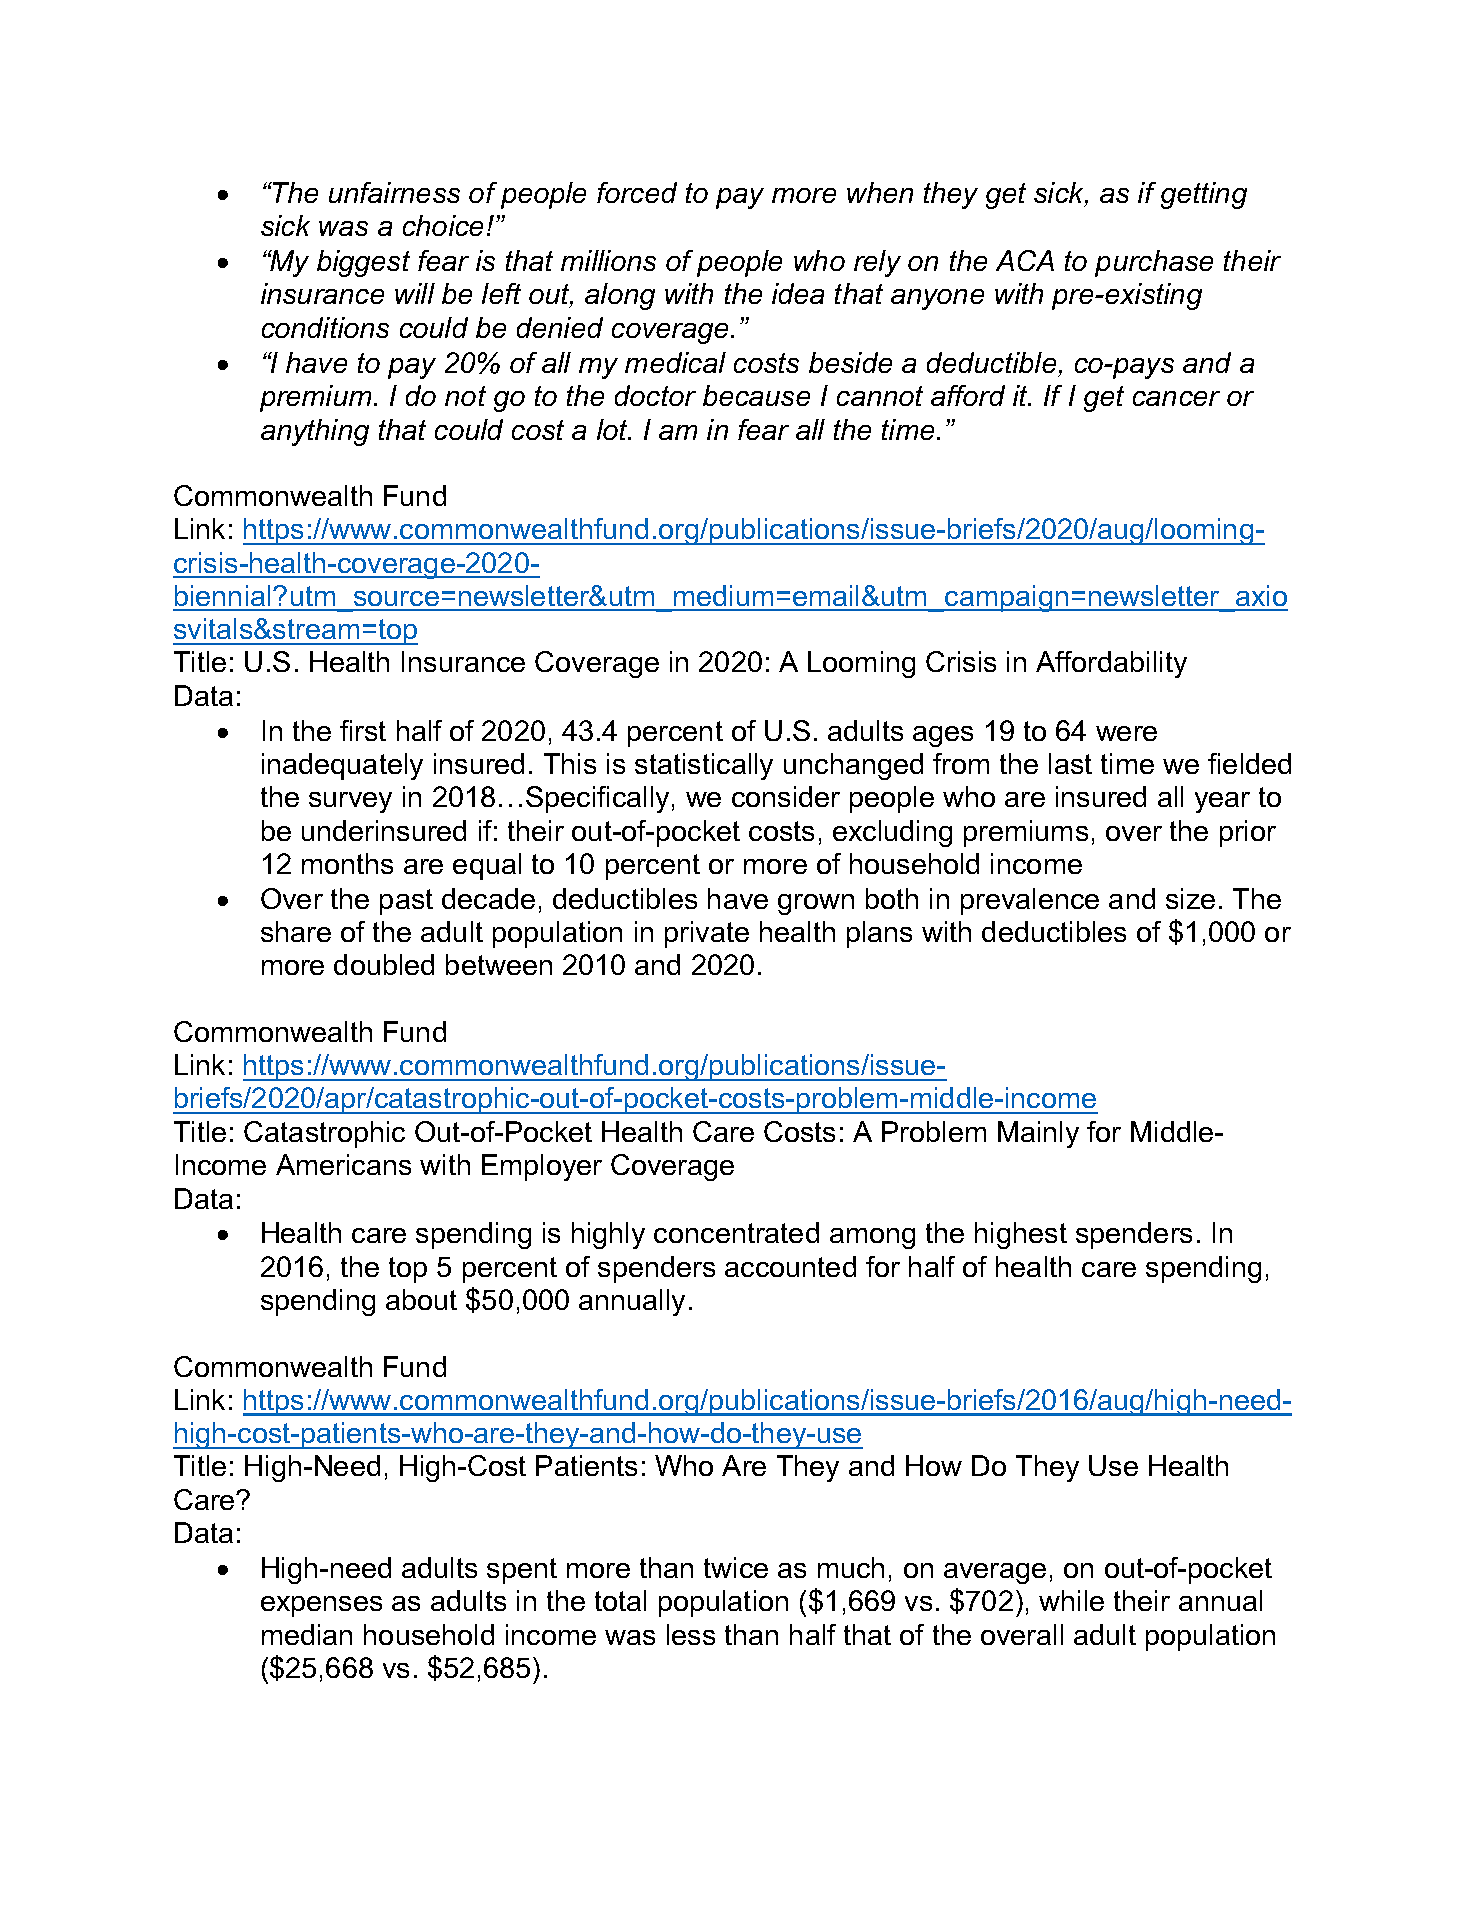 This screenshot has height=1909, width=1475. What do you see at coordinates (1126, 733) in the screenshot?
I see `were` at bounding box center [1126, 733].
